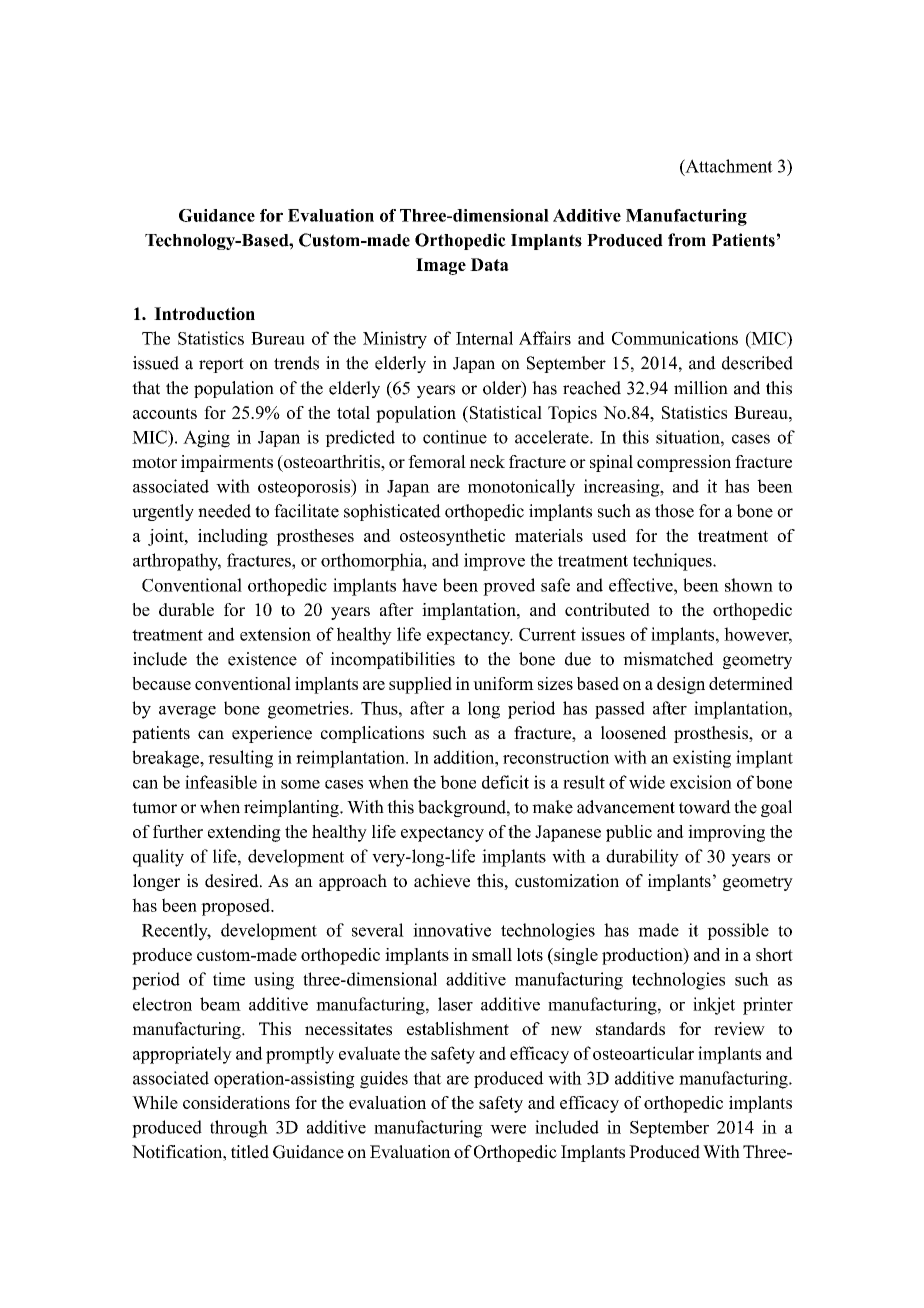 This document has width=924, height=1308. I want to click on Introduction, so click(204, 313).
